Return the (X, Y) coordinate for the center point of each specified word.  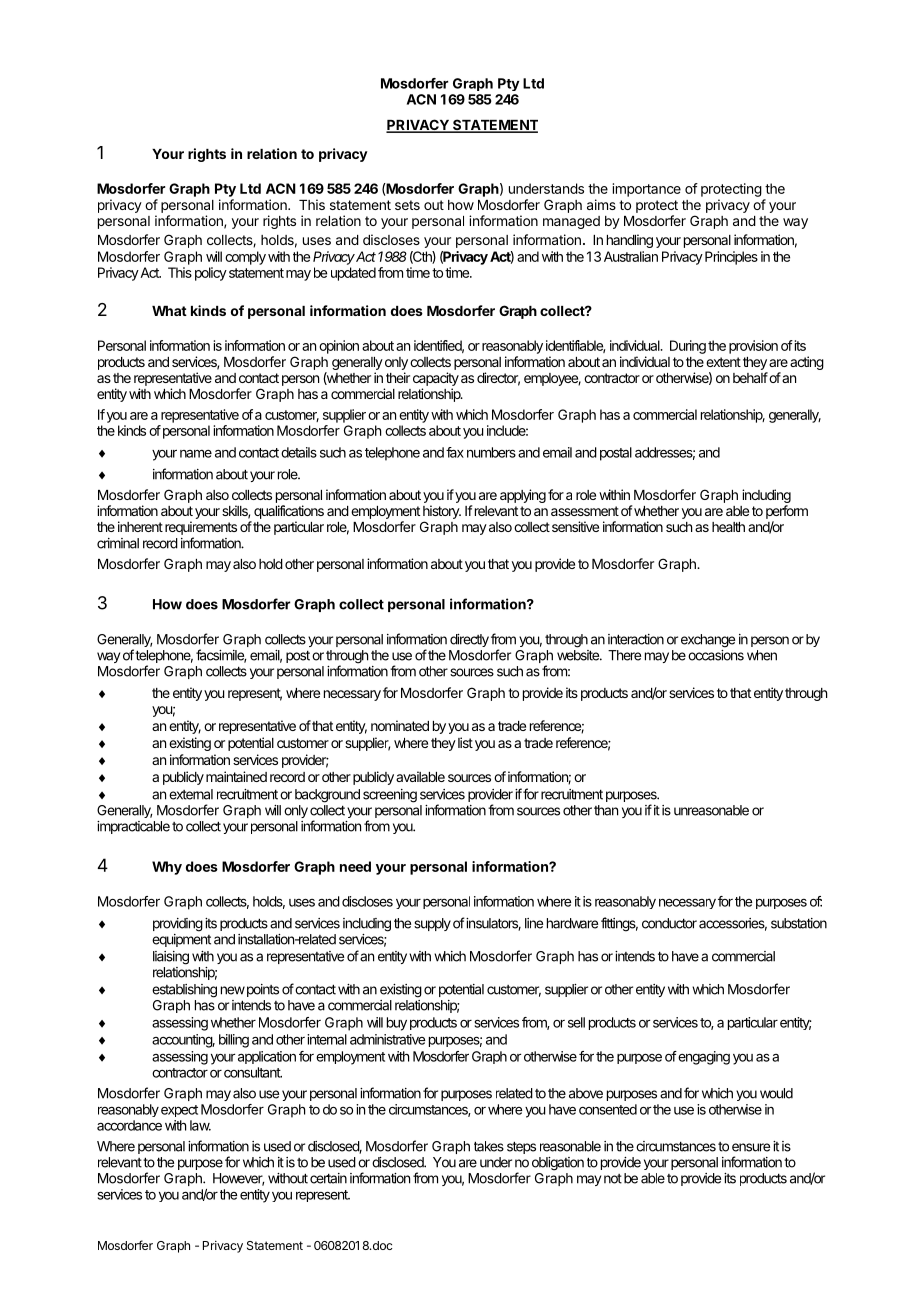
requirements (201, 528)
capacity (436, 379)
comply (245, 258)
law (200, 1125)
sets (407, 205)
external (191, 794)
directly (469, 640)
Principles (731, 258)
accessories (733, 924)
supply (432, 924)
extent (723, 362)
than (606, 810)
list (465, 742)
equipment (181, 940)
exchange (708, 641)
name (196, 454)
